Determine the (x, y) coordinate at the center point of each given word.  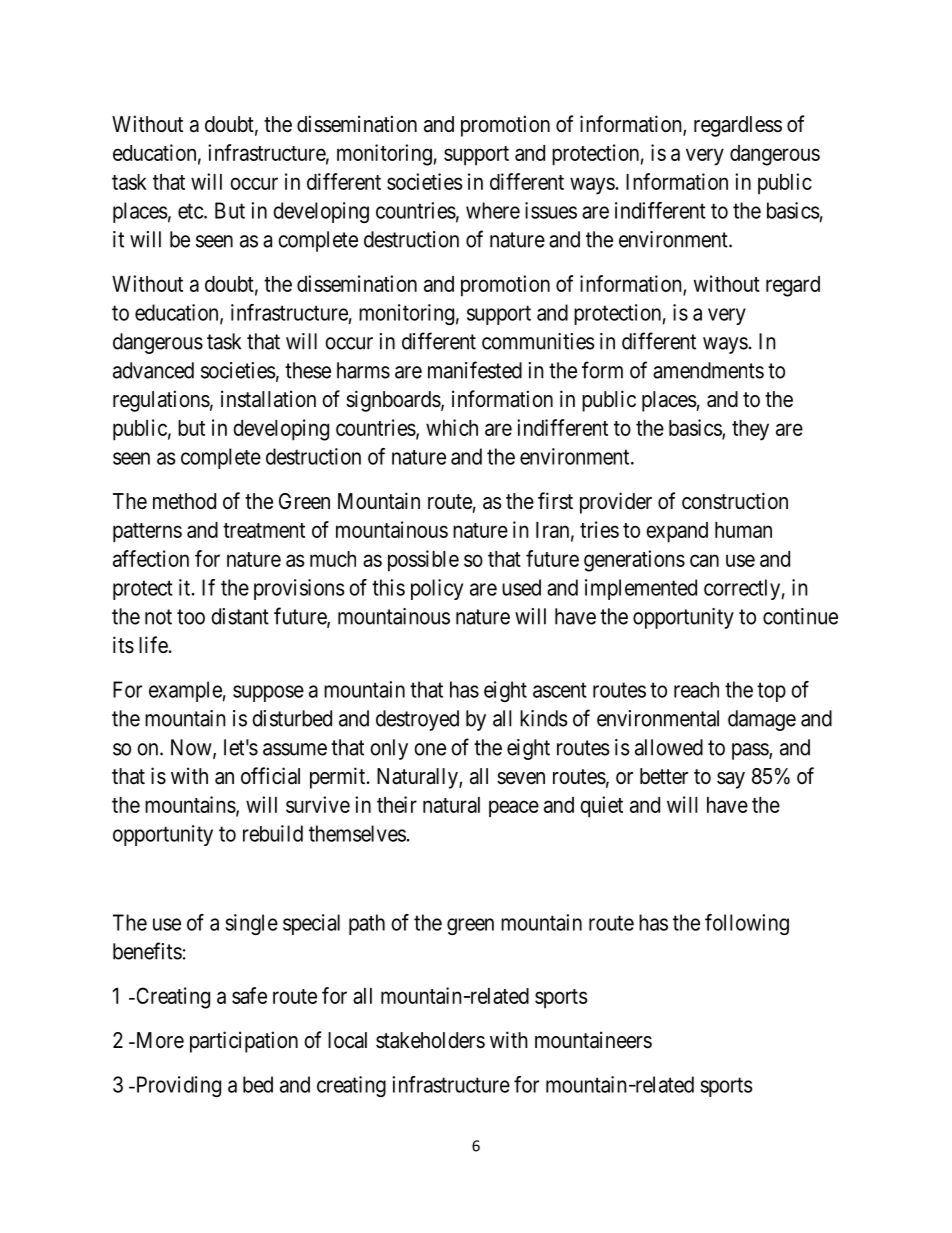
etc (191, 211)
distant (240, 616)
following (747, 924)
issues (551, 210)
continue (800, 616)
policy (437, 589)
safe (249, 995)
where (493, 210)
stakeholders (430, 1040)
